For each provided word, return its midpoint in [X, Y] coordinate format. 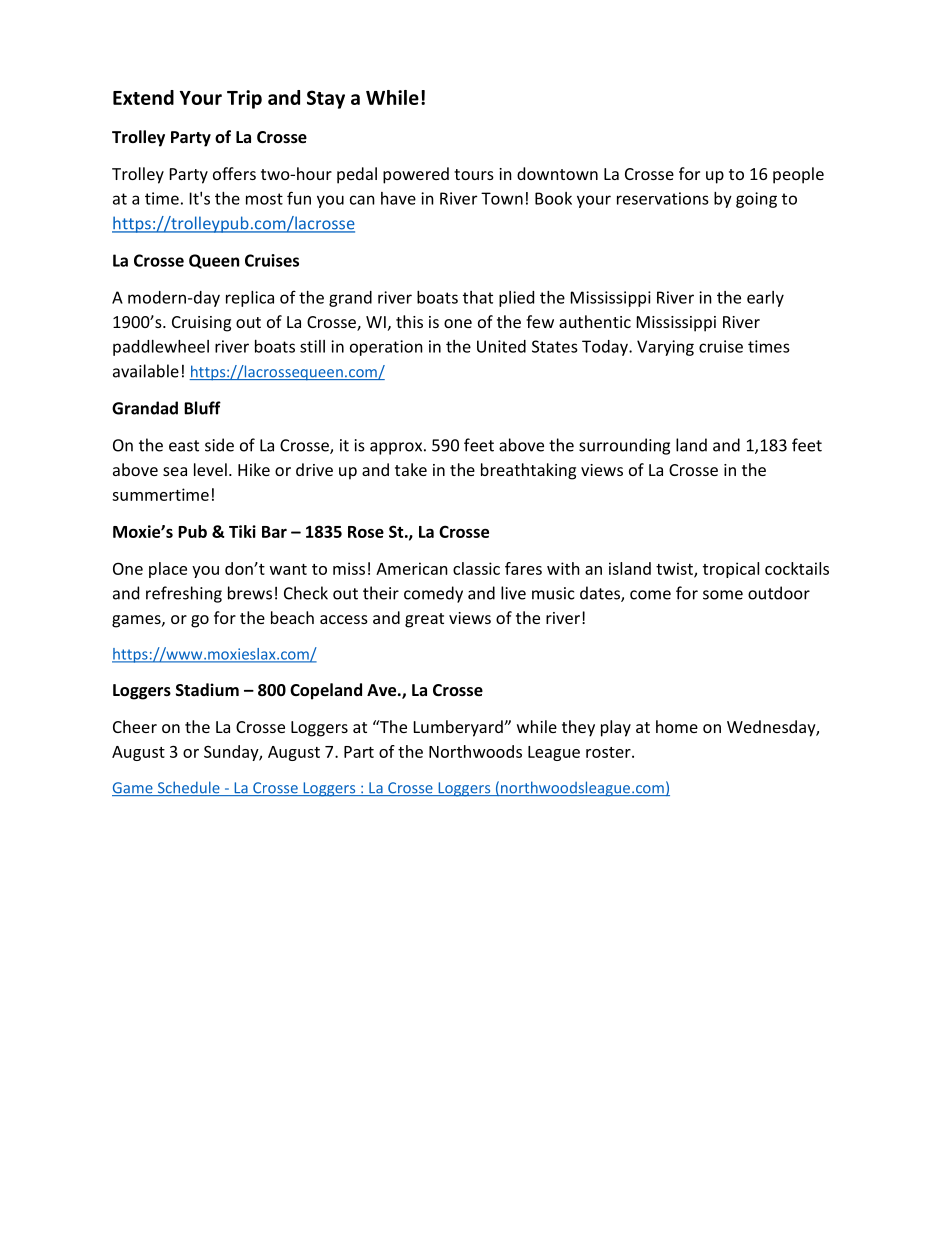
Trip [244, 99]
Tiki [242, 531]
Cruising [201, 324]
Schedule [188, 788]
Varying [665, 348]
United [501, 346]
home [677, 726]
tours [474, 174]
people [798, 175]
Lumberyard [459, 728]
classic [476, 568]
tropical [731, 570]
